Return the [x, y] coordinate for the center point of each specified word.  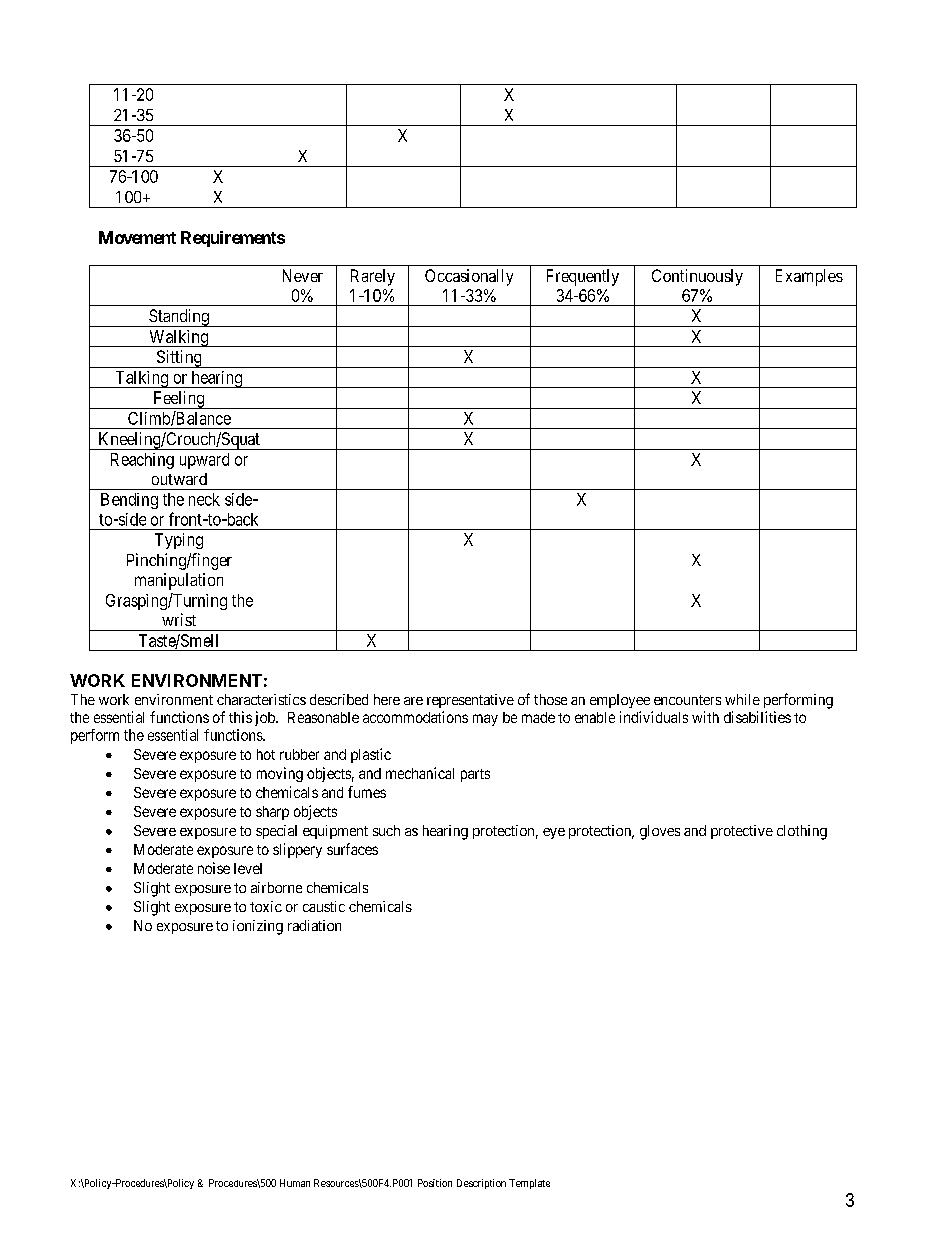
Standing [179, 318]
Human [295, 1183]
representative [470, 701]
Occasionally [469, 277]
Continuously [697, 277]
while [742, 699]
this [240, 717]
